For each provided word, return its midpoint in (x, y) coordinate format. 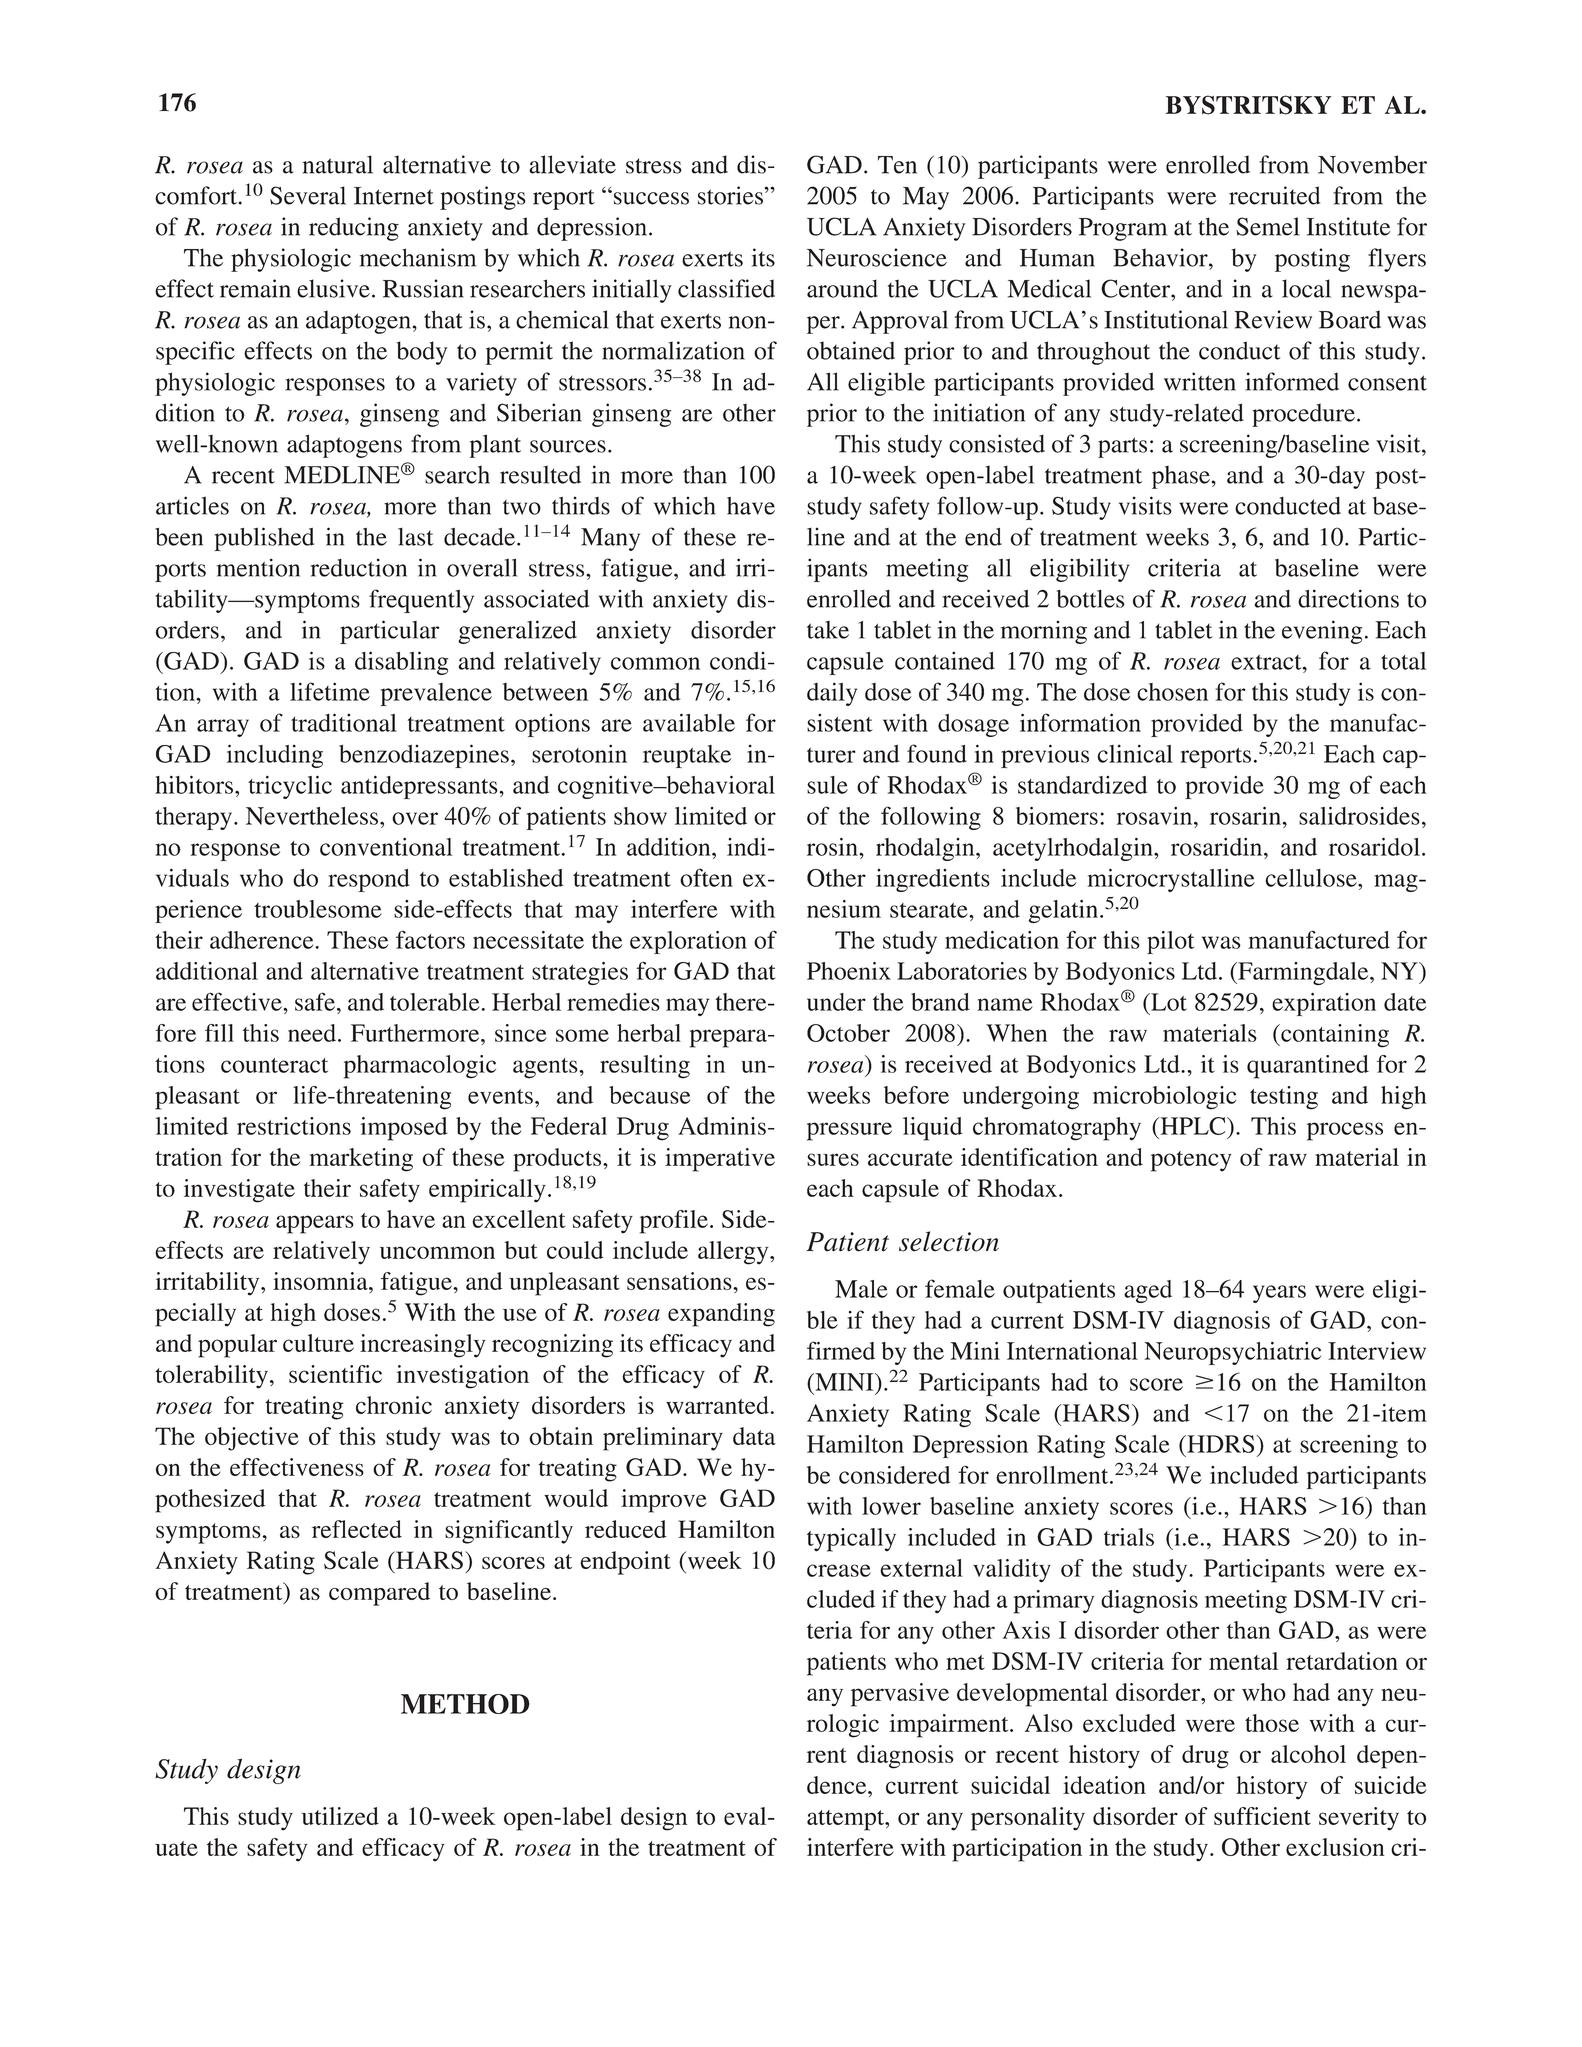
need (313, 1033)
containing (1334, 1036)
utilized (340, 1816)
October (848, 1033)
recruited (1274, 195)
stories (731, 195)
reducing (354, 229)
